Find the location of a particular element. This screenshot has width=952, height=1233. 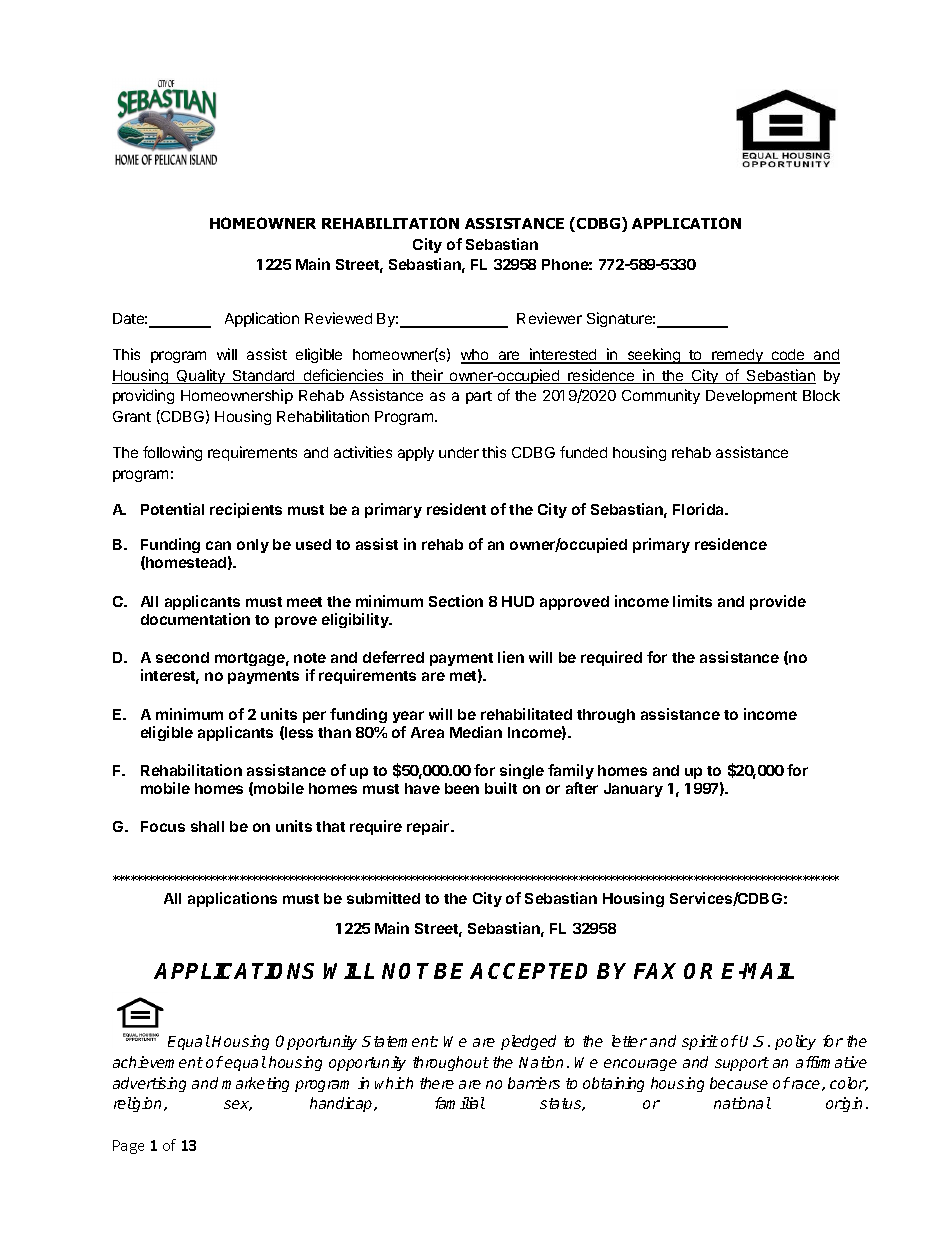

who is located at coordinates (476, 356).
